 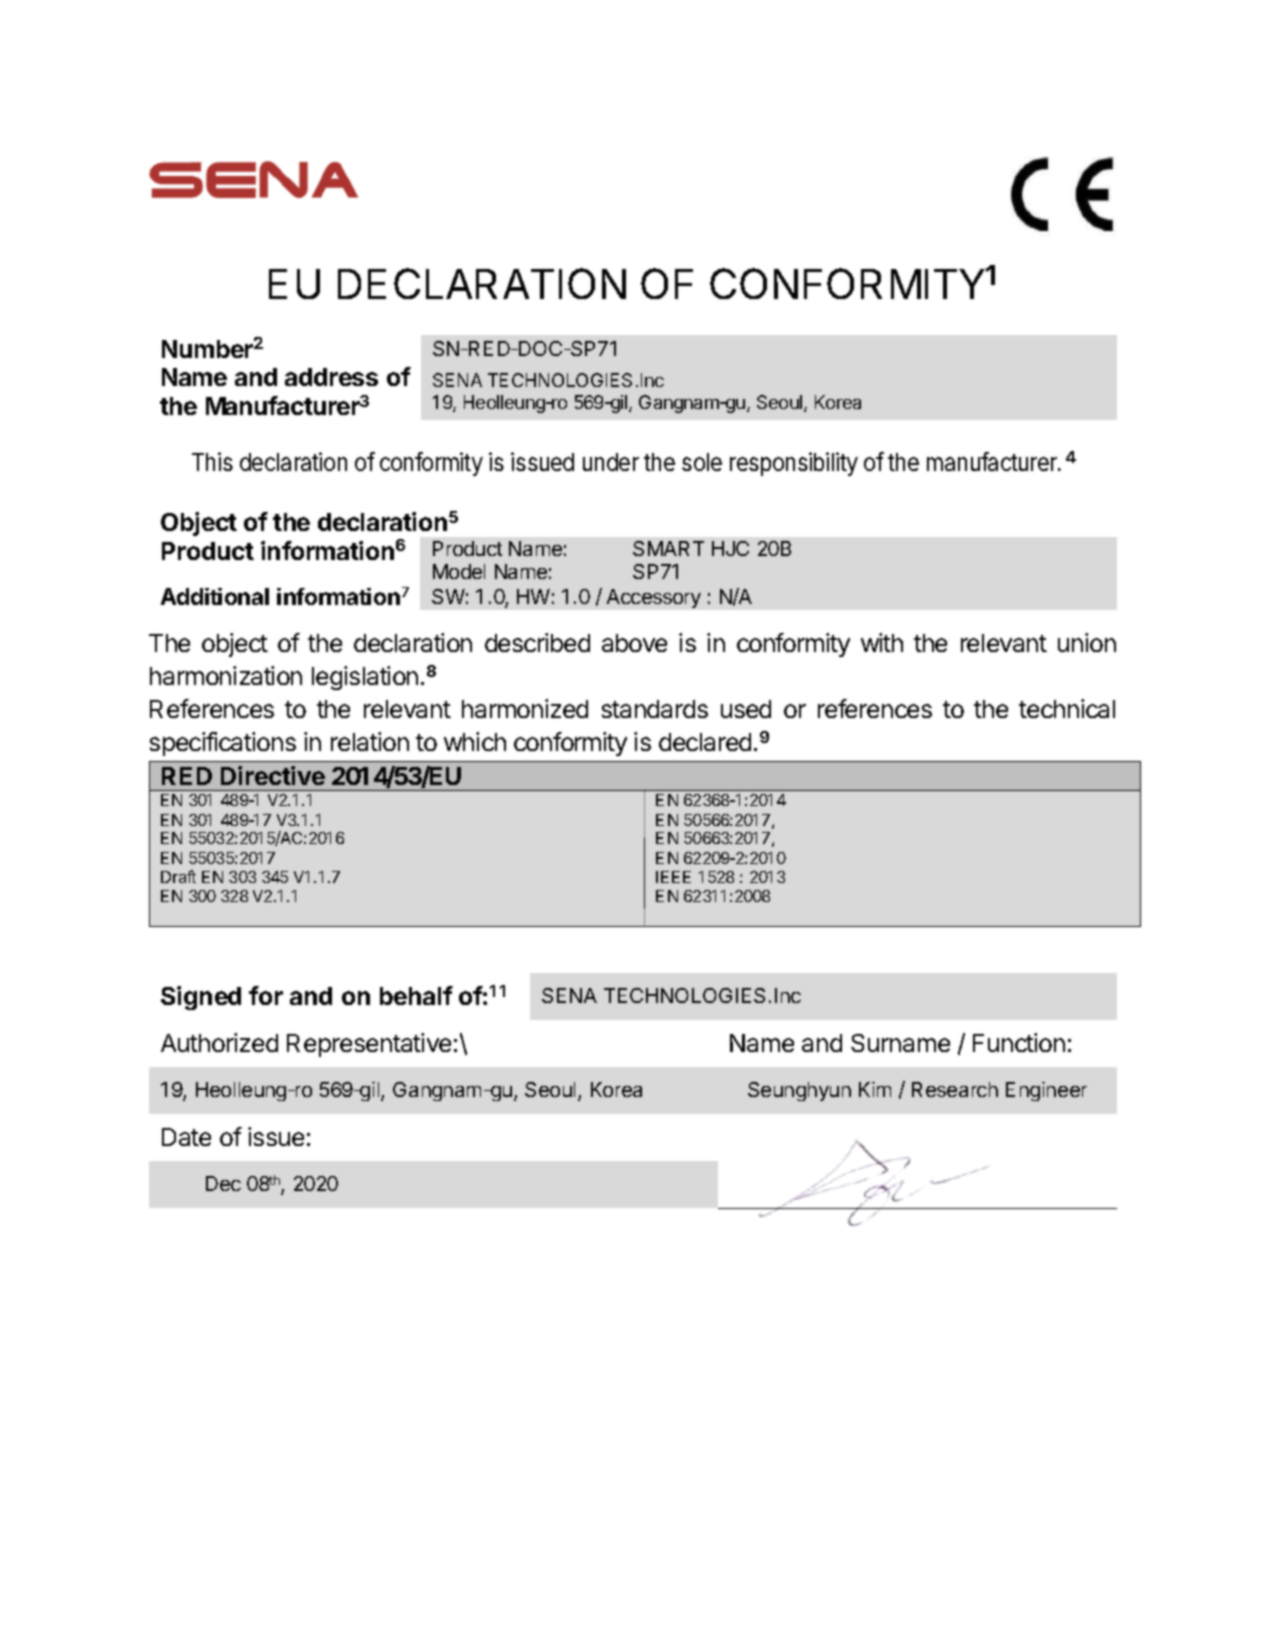 What do you see at coordinates (794, 464) in the screenshot?
I see `responsibility` at bounding box center [794, 464].
